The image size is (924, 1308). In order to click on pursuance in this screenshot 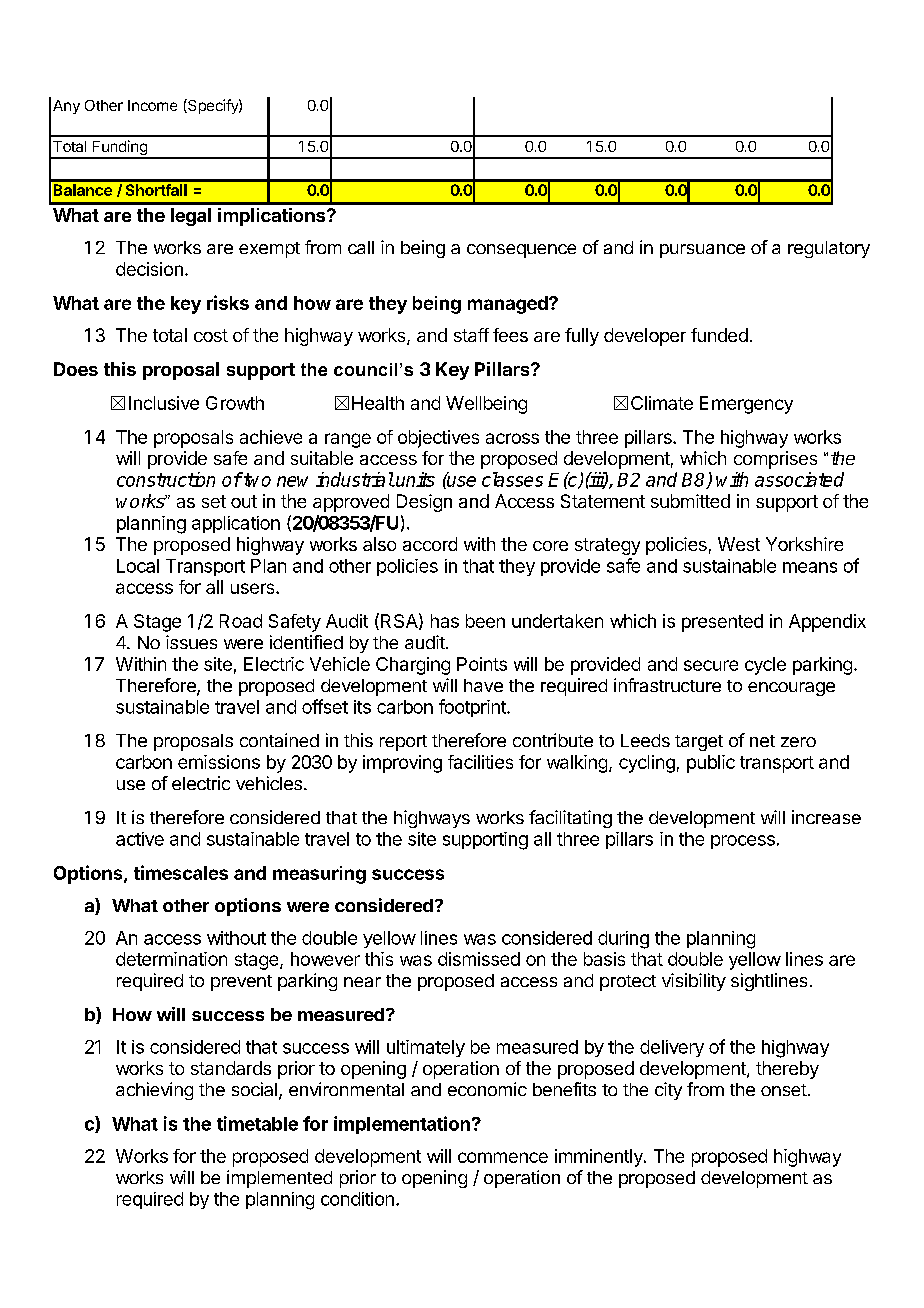, I will do `click(702, 251)`.
